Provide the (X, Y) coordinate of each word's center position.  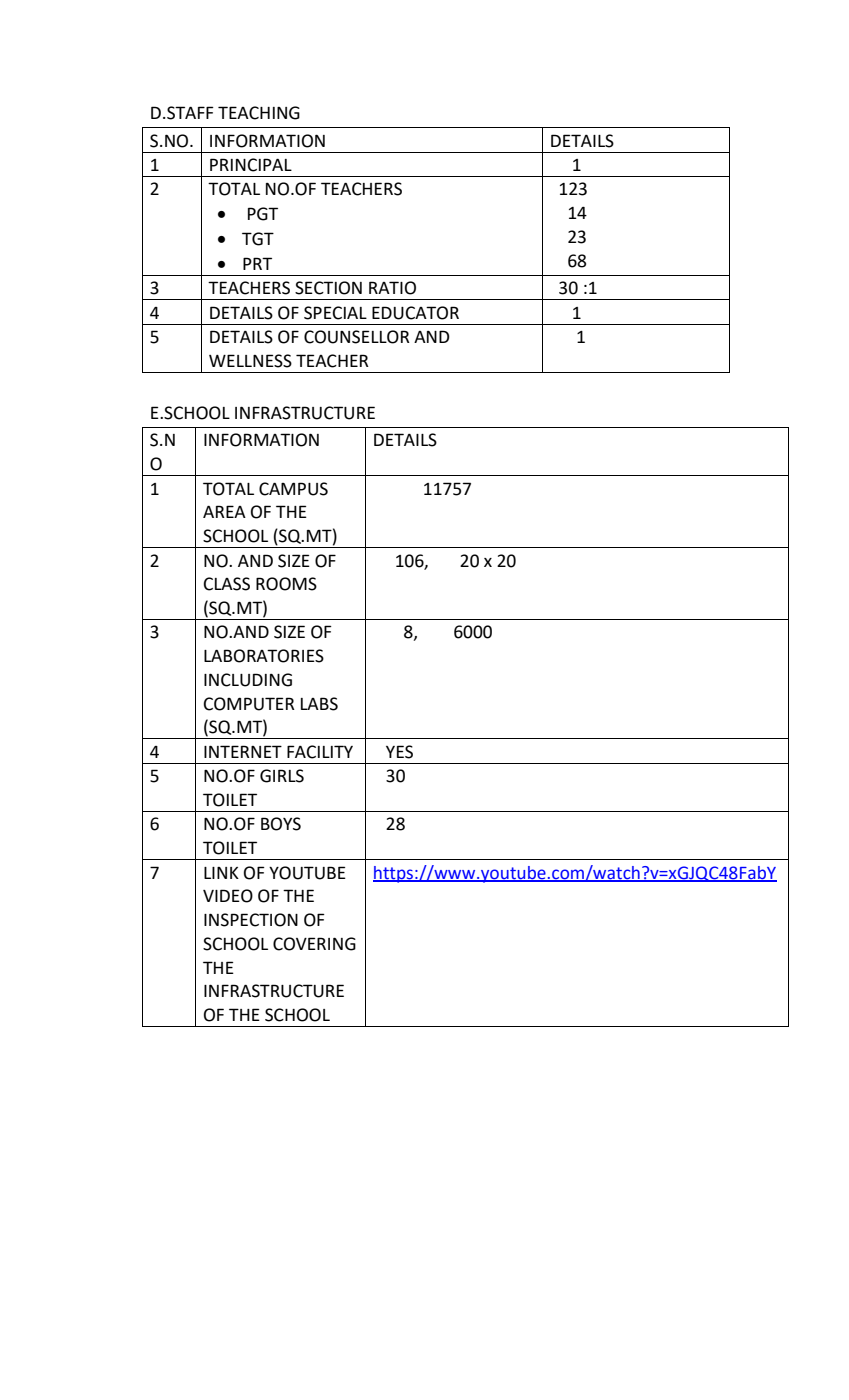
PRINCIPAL (251, 165)
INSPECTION (251, 920)
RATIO (392, 288)
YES (399, 752)
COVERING (314, 944)
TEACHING (259, 113)
